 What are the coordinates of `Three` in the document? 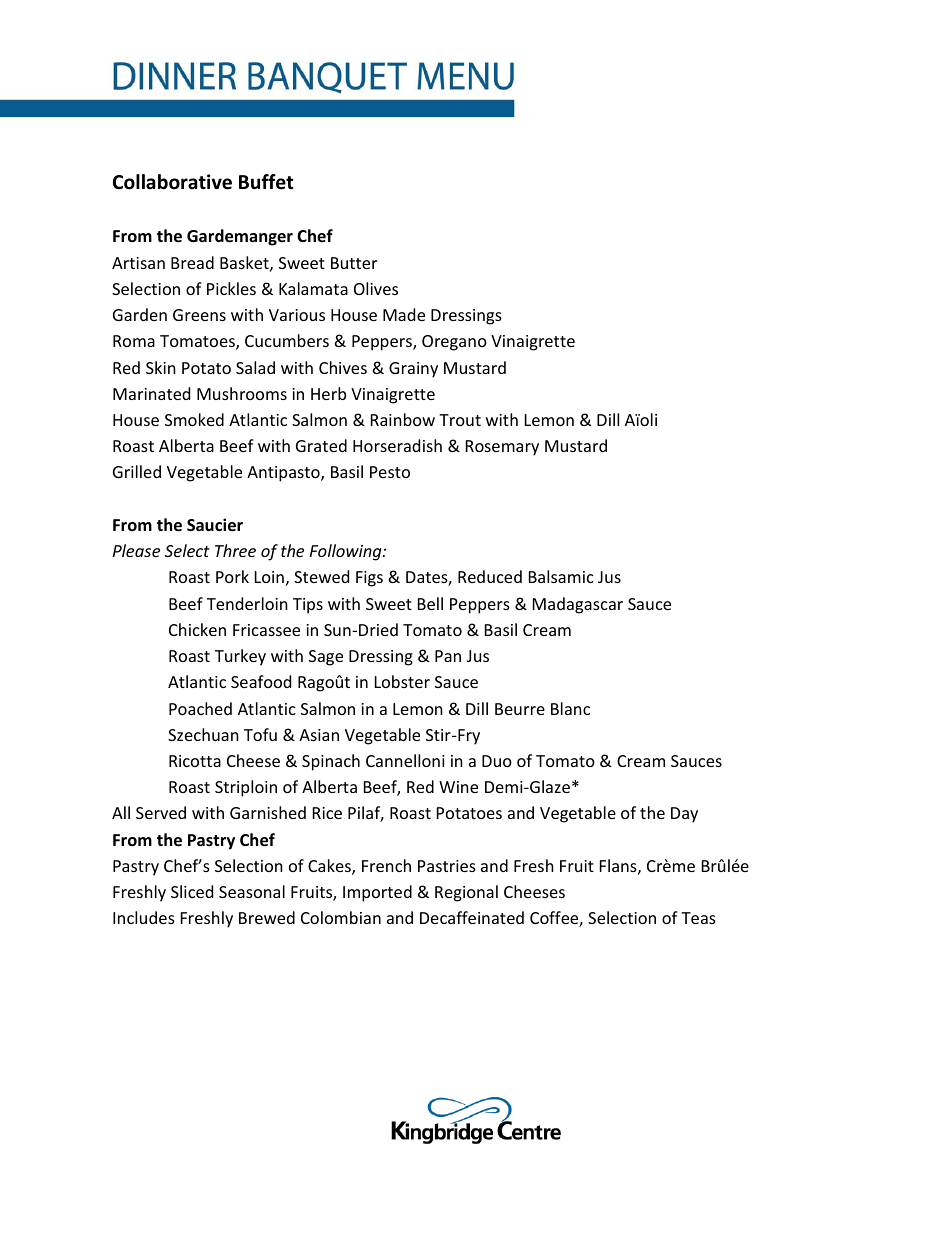 It's located at (235, 550).
